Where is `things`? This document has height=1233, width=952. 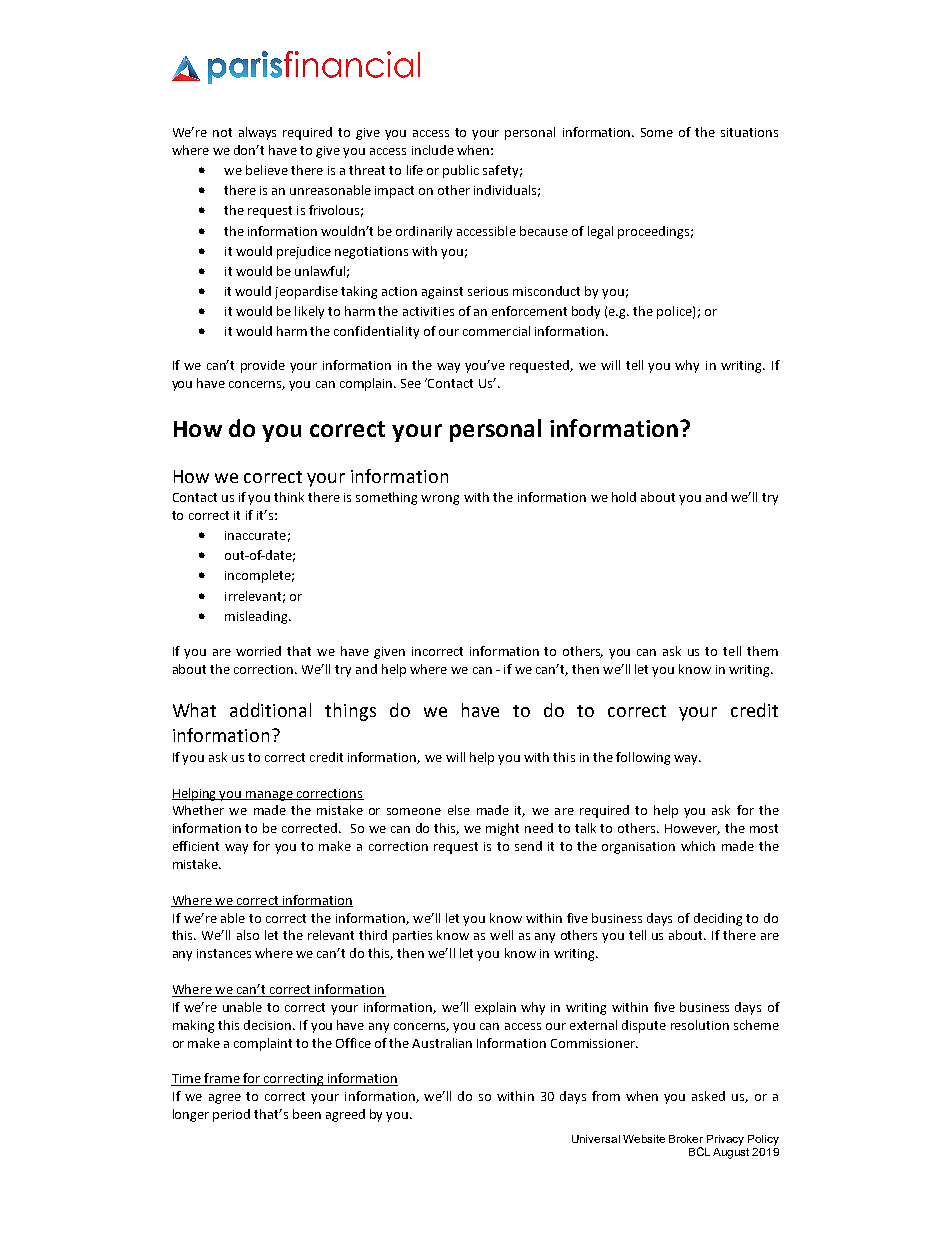 things is located at coordinates (350, 712).
